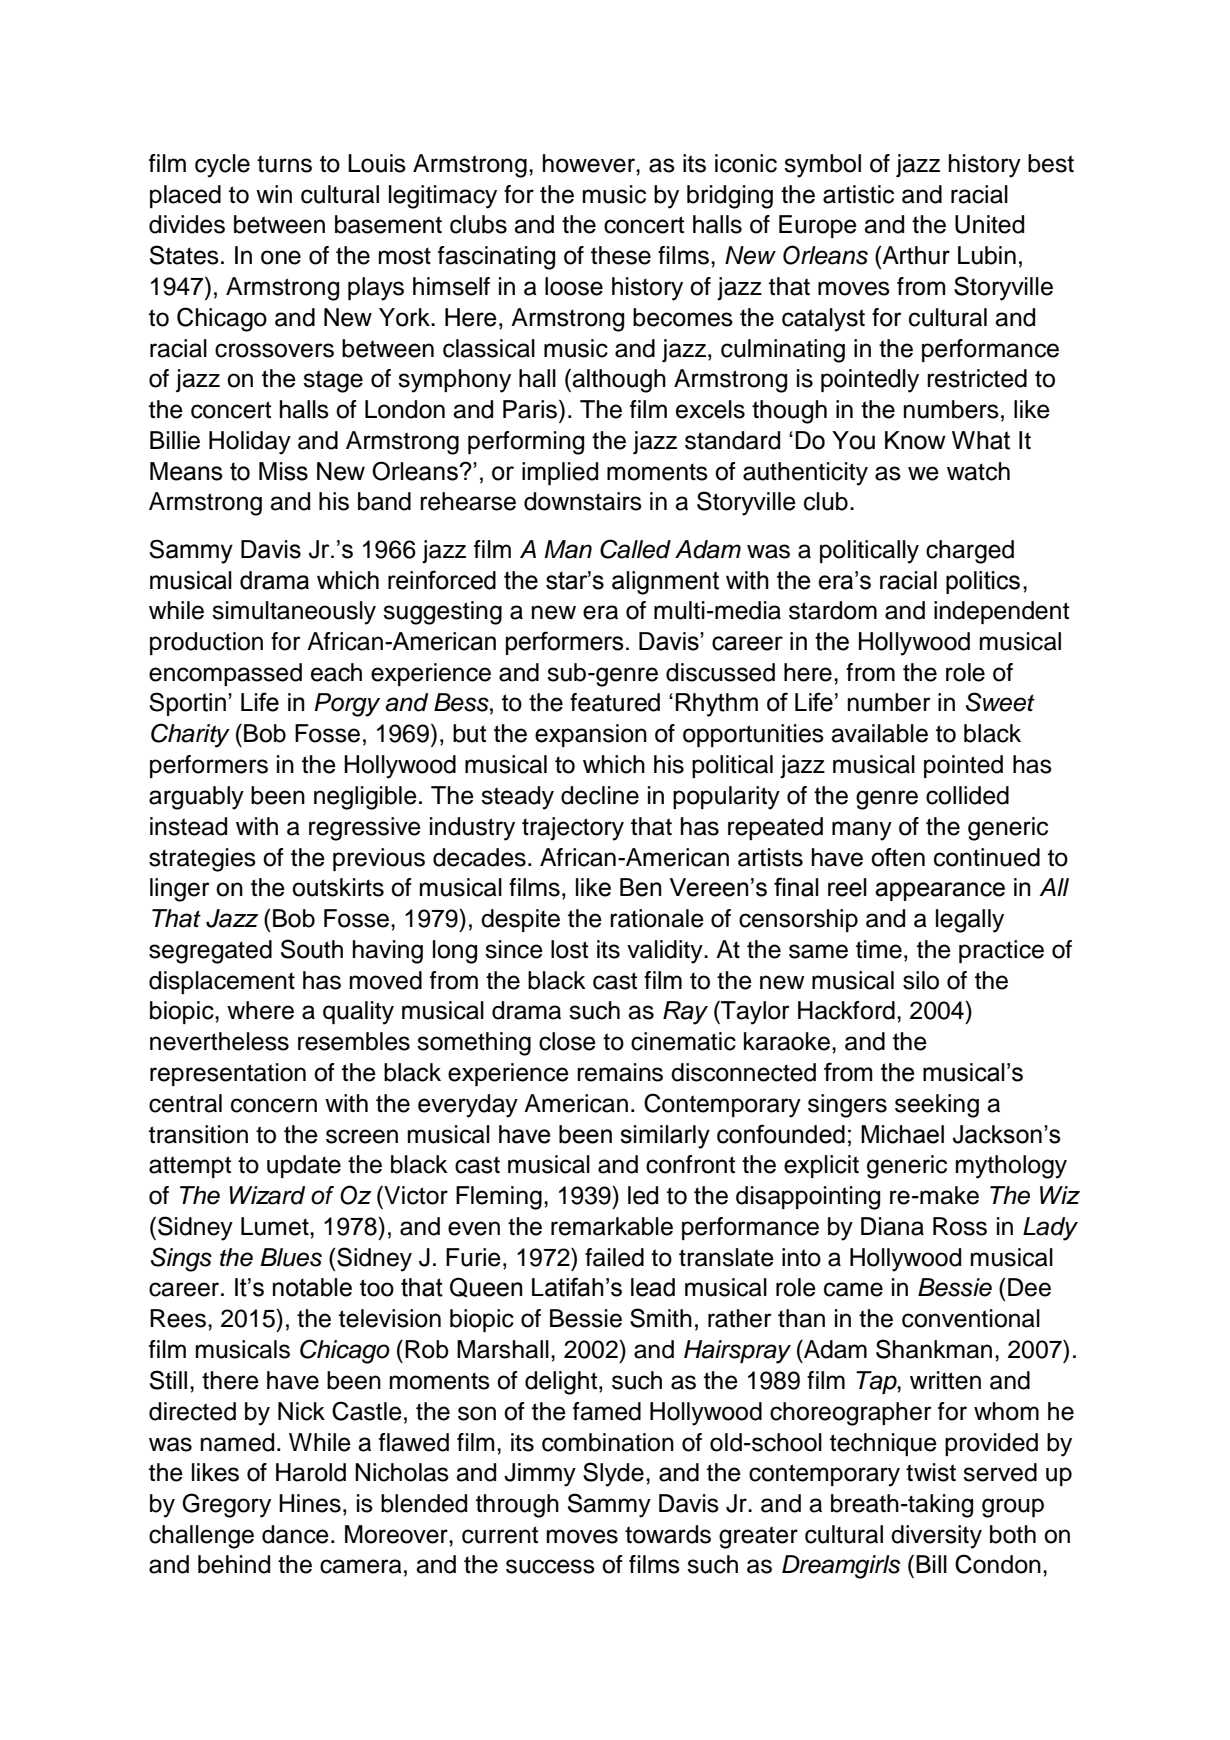 The image size is (1230, 1740). What do you see at coordinates (274, 194) in the document?
I see `win` at bounding box center [274, 194].
